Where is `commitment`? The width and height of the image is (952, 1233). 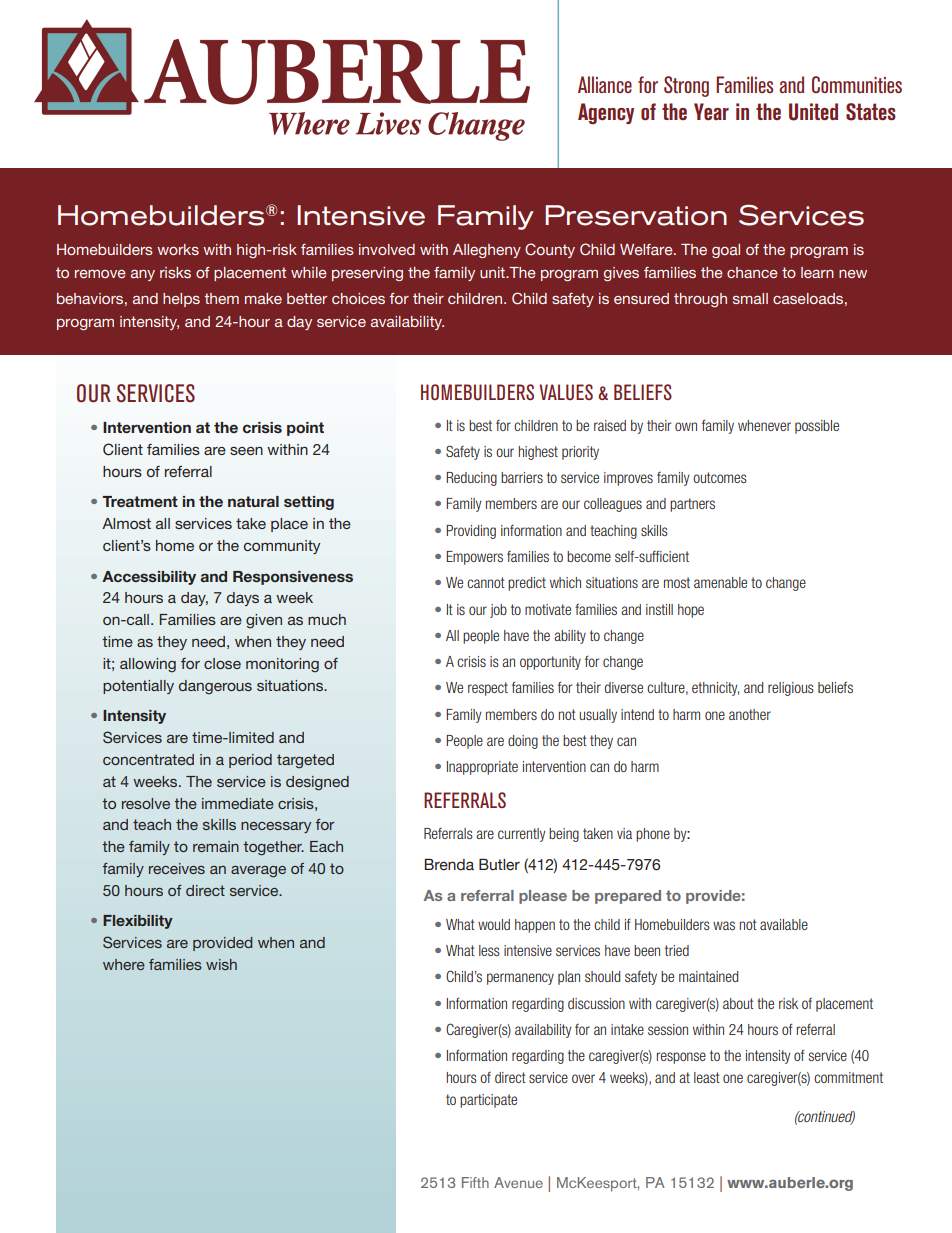
commitment is located at coordinates (848, 1077).
